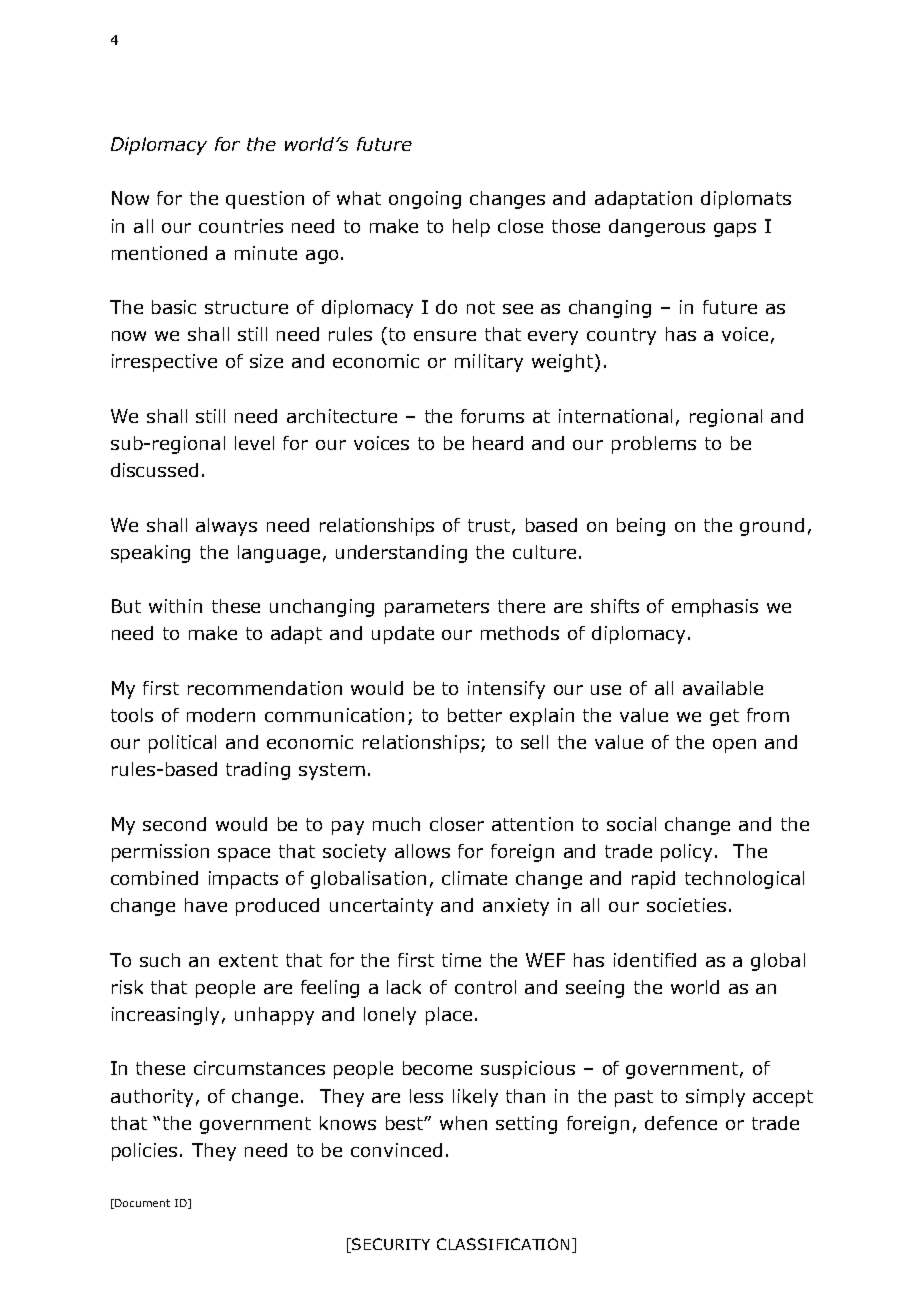 The width and height of the page is (924, 1308). What do you see at coordinates (471, 228) in the page?
I see `help` at bounding box center [471, 228].
